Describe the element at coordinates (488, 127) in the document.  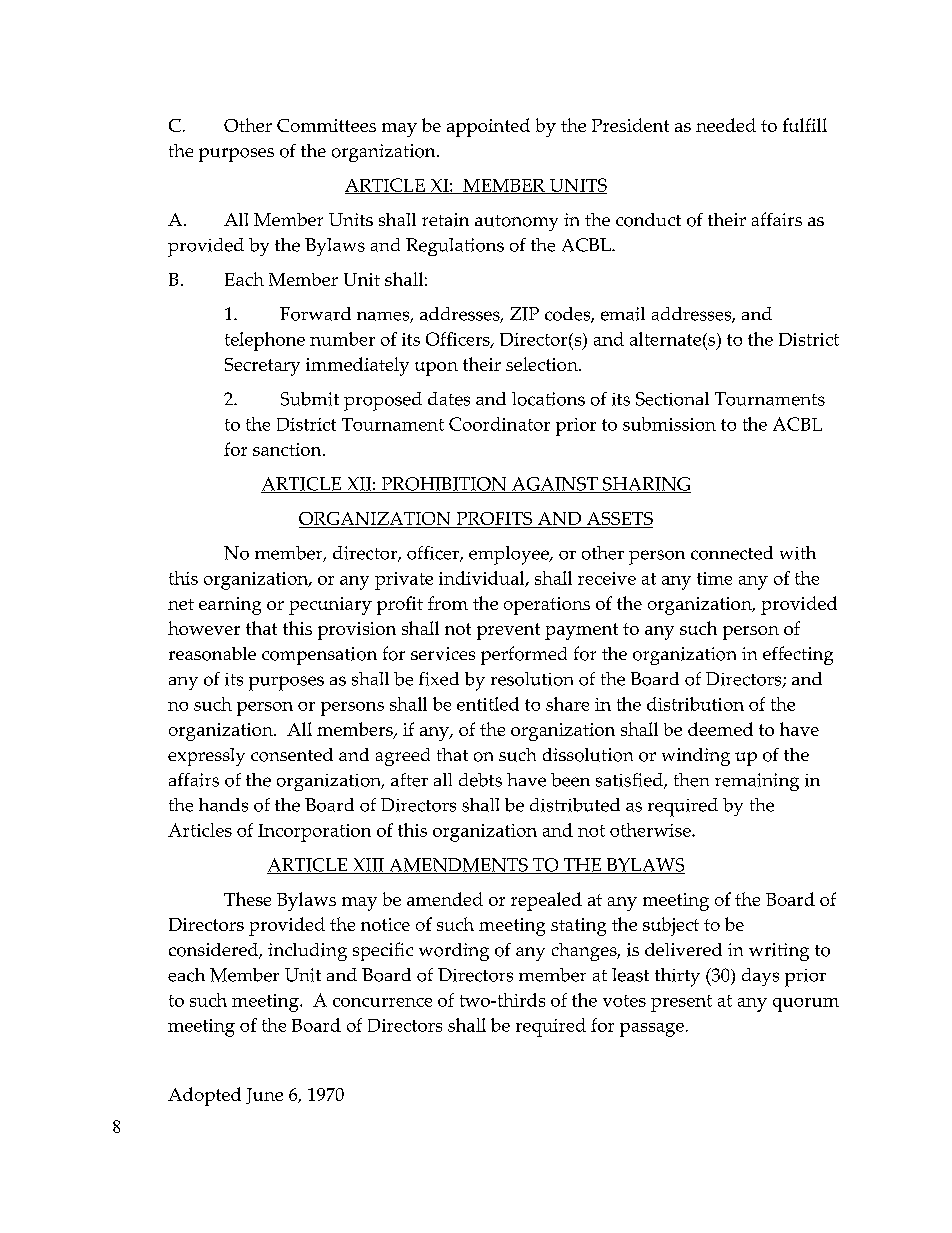
I see `appointed` at that location.
